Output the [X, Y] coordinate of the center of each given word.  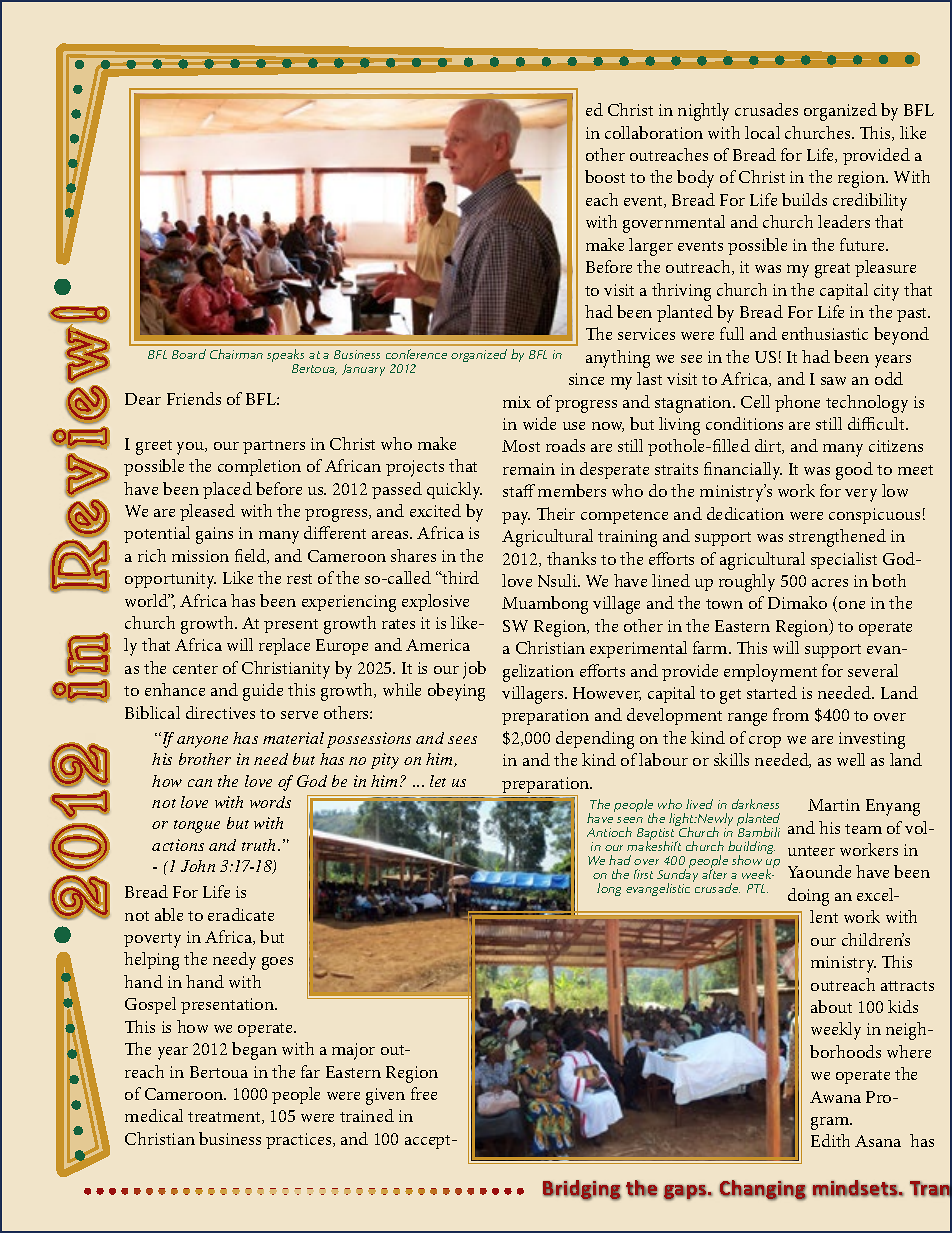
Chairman [236, 354]
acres [830, 583]
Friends [194, 398]
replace [284, 646]
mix [517, 402]
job [474, 670]
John [198, 866]
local [762, 132]
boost [605, 176]
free [424, 1093]
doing [808, 897]
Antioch [609, 832]
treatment [225, 1118]
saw [833, 381]
